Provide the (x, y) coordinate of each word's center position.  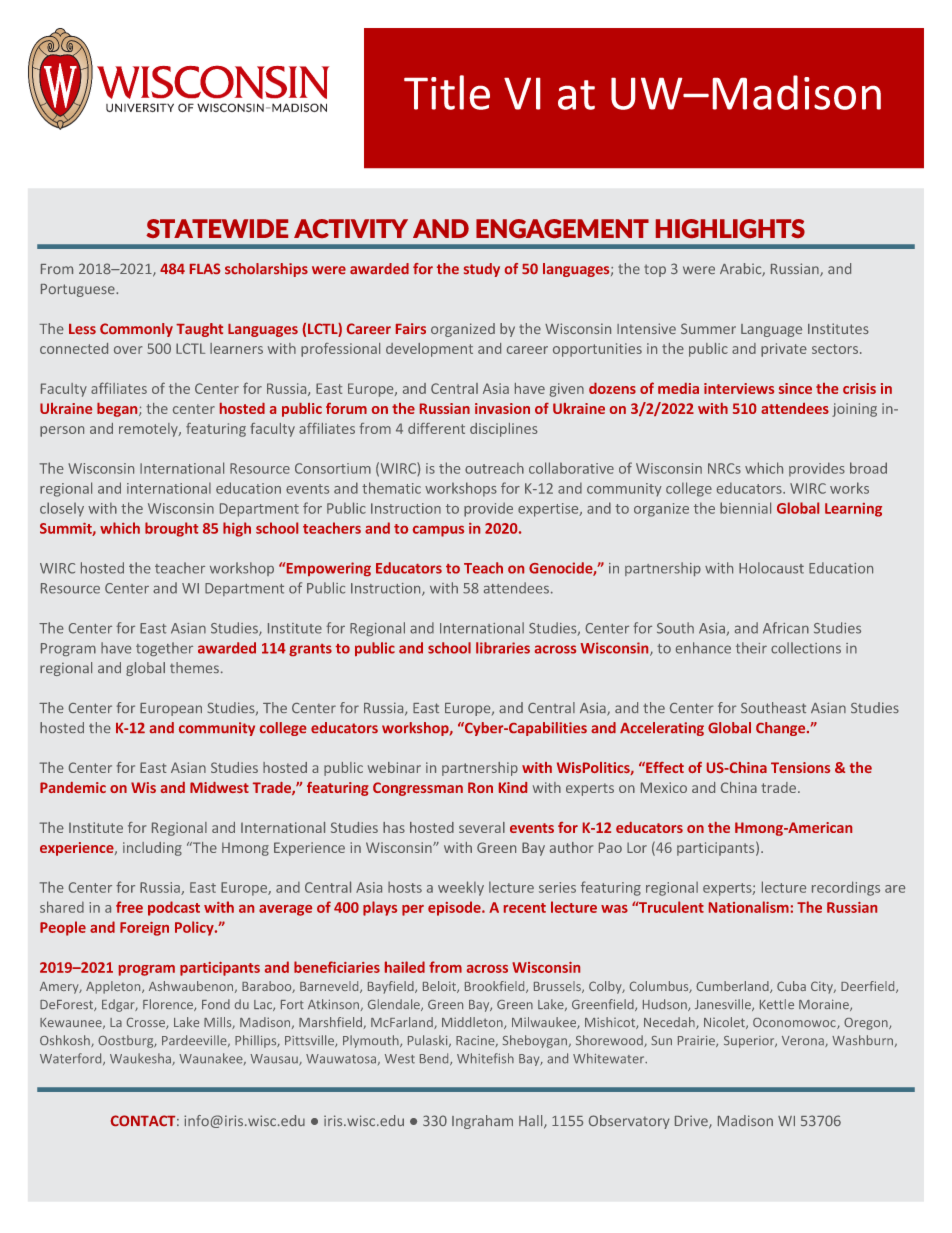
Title (447, 92)
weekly (461, 888)
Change (782, 729)
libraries (503, 648)
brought (171, 529)
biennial (745, 508)
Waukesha (141, 1059)
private (784, 350)
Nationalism (749, 907)
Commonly (136, 330)
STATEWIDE (217, 228)
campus (438, 531)
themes (194, 667)
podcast (174, 908)
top (655, 270)
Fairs (411, 328)
